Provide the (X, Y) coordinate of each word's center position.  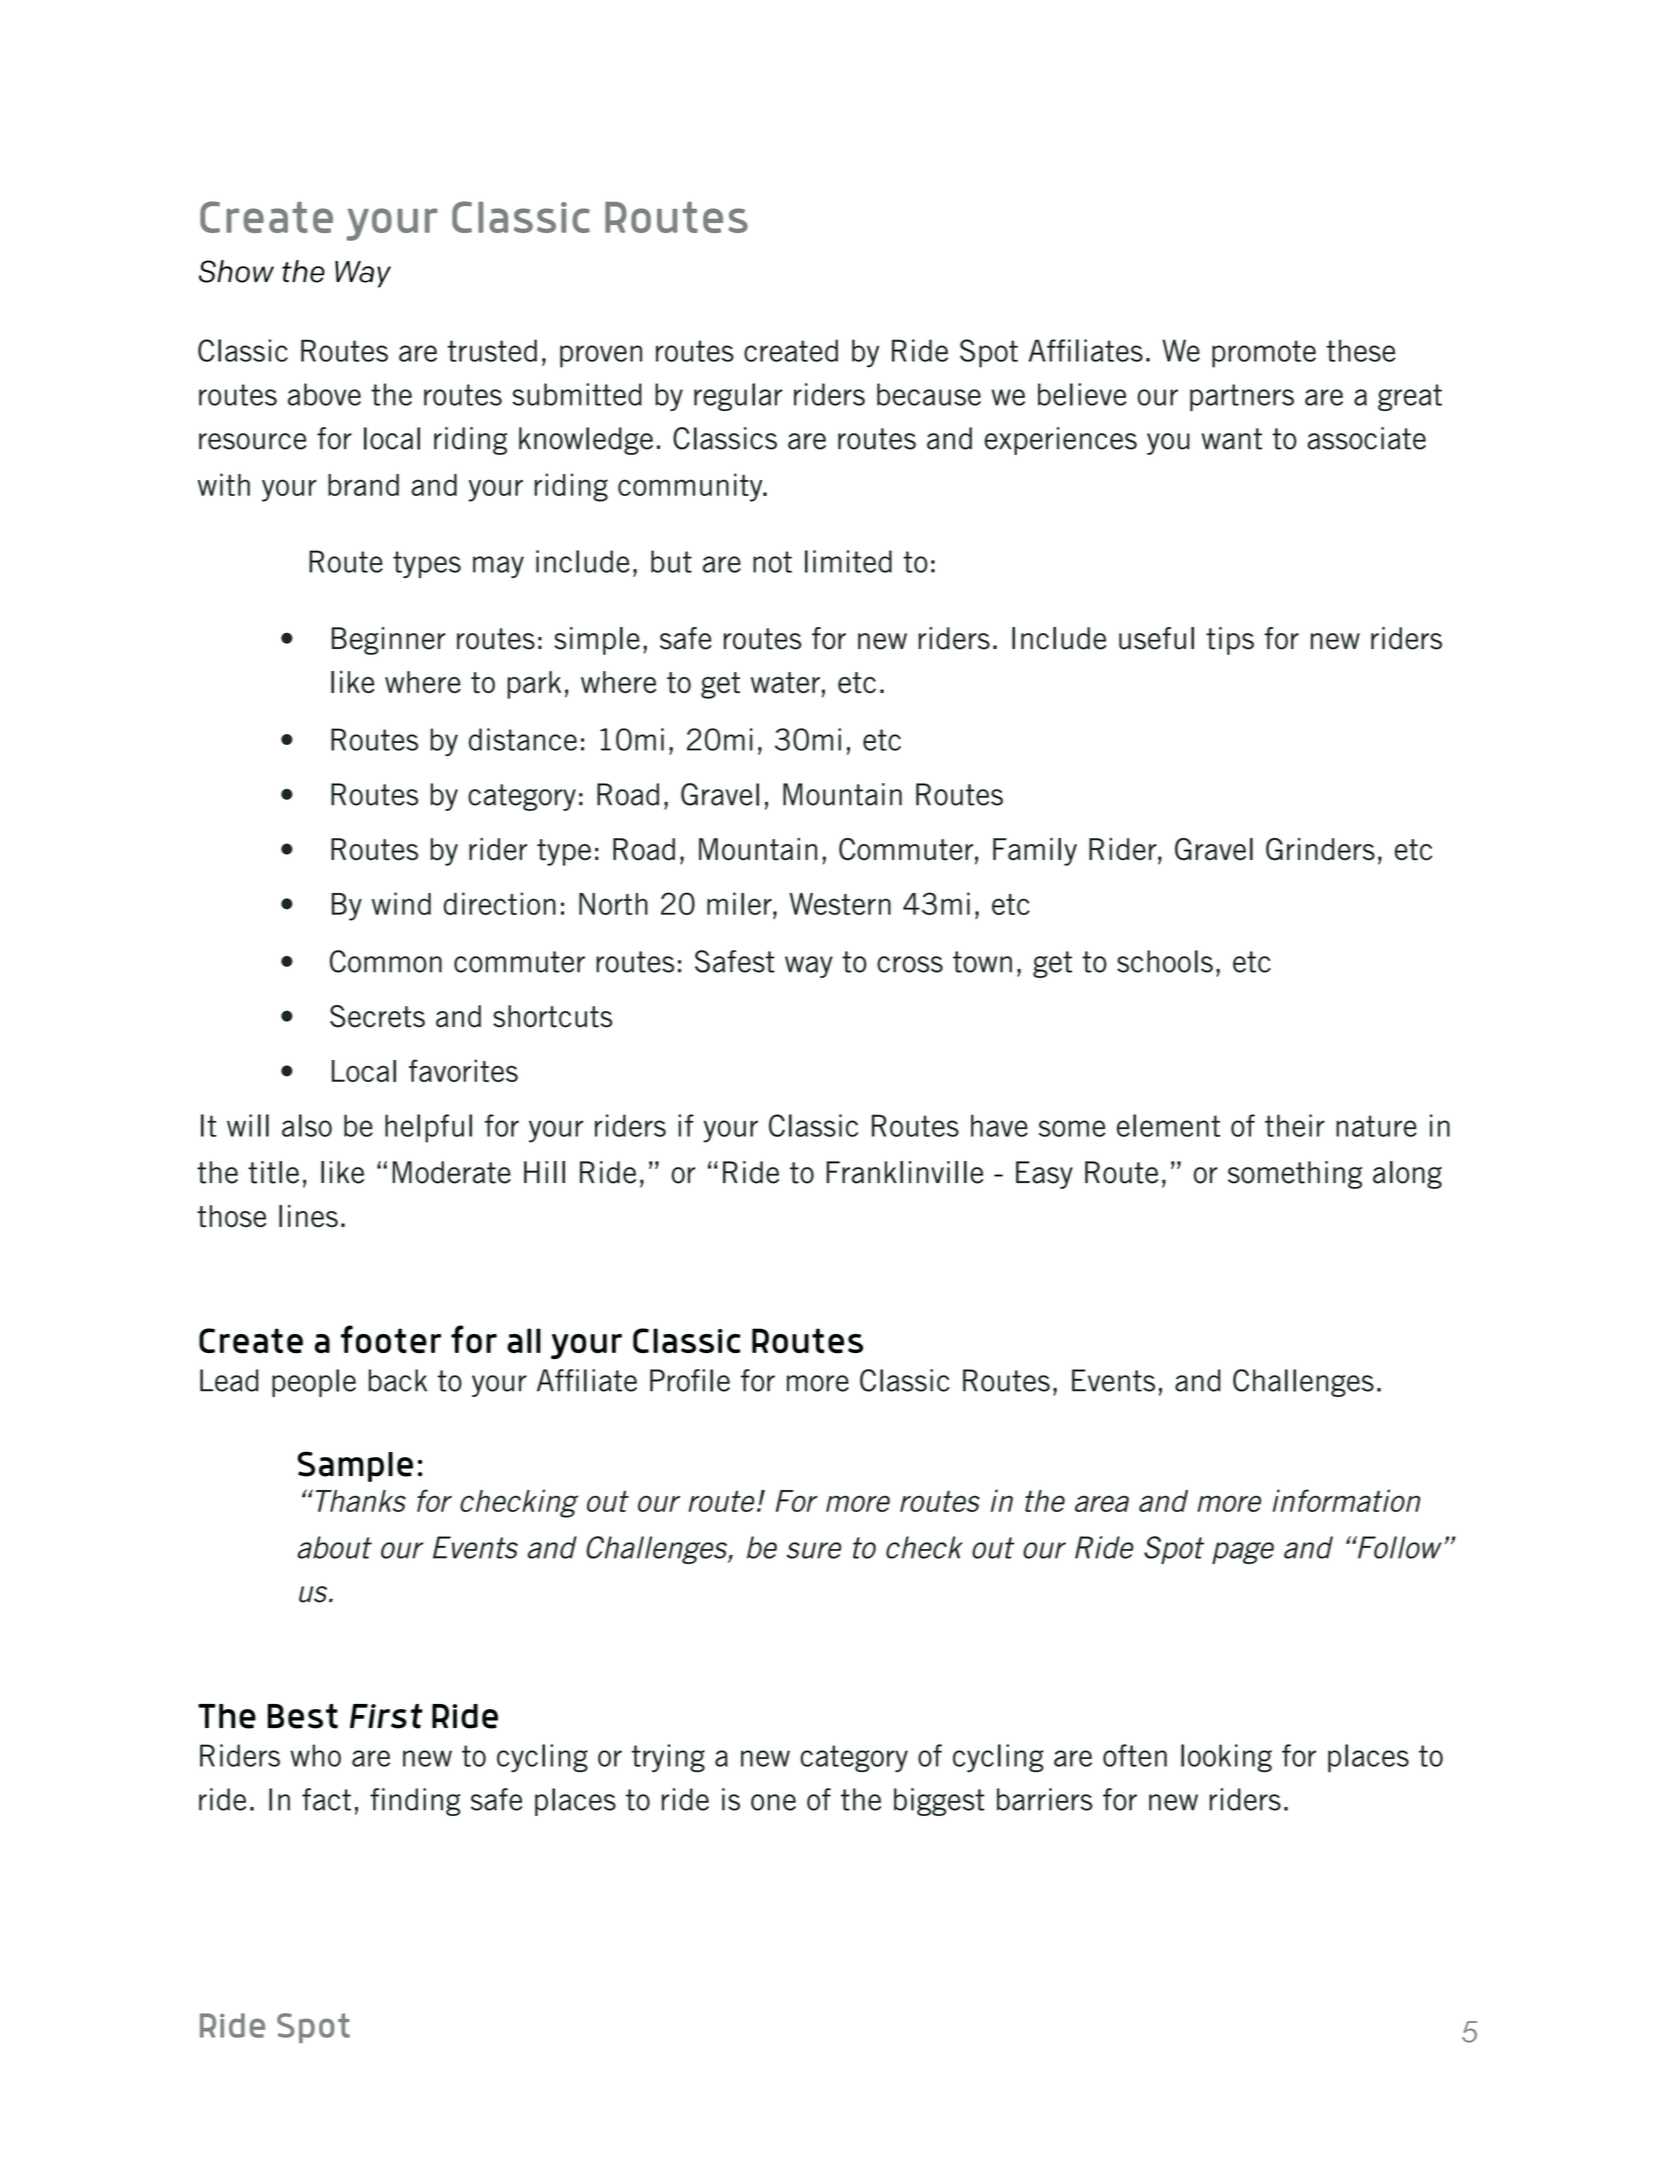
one (773, 1802)
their (1295, 1125)
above (324, 394)
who (315, 1755)
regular (738, 397)
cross (910, 964)
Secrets (377, 1016)
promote (1264, 354)
